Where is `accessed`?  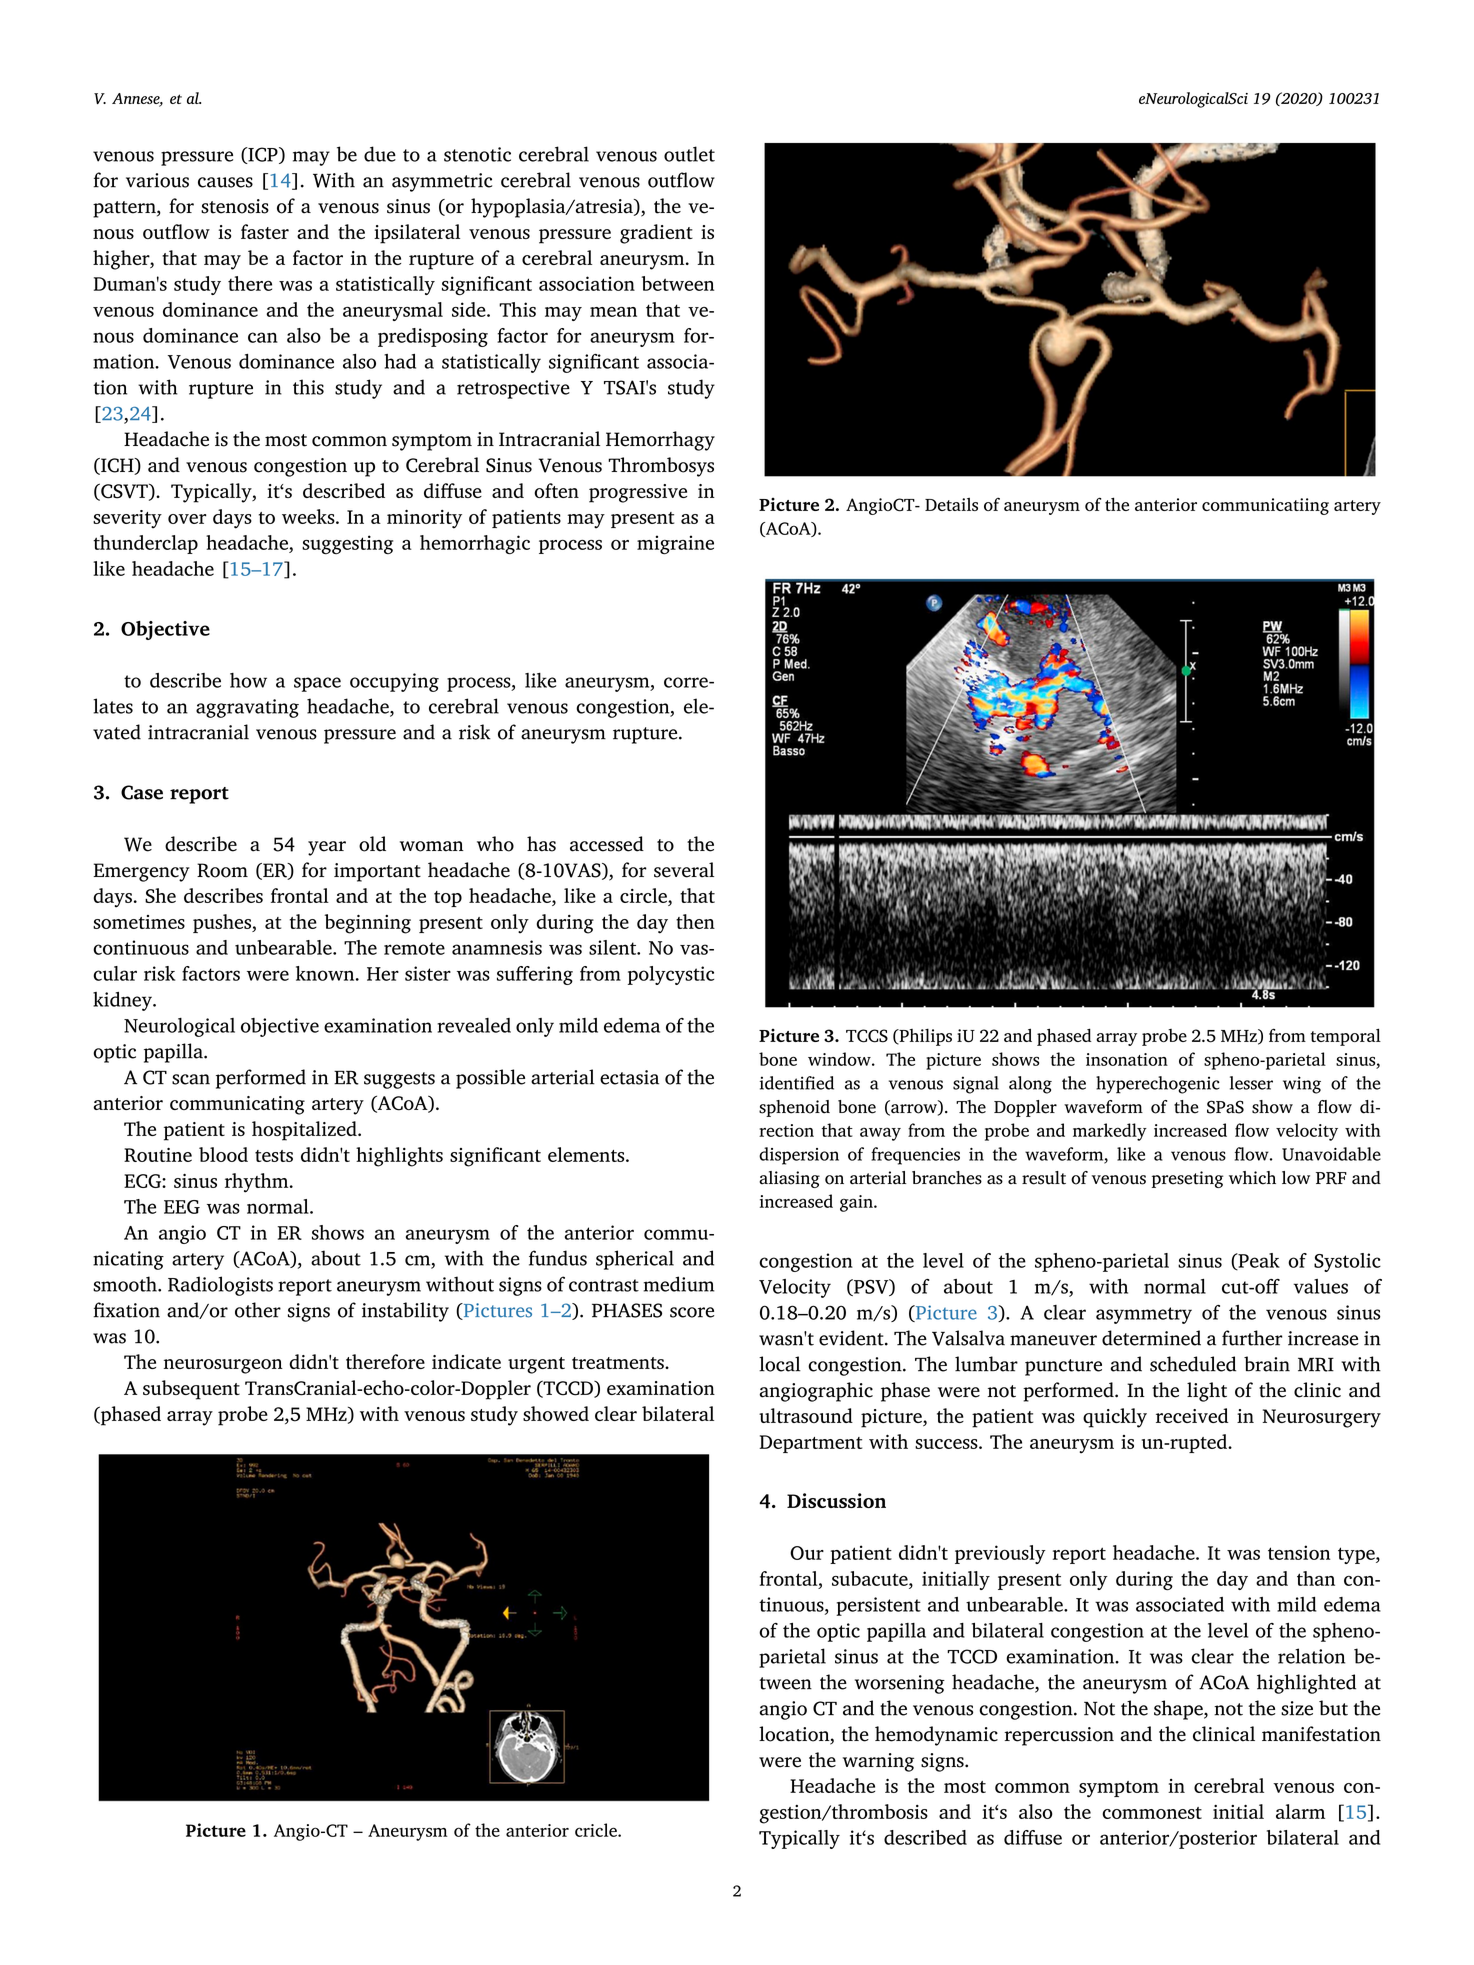
accessed is located at coordinates (607, 844).
